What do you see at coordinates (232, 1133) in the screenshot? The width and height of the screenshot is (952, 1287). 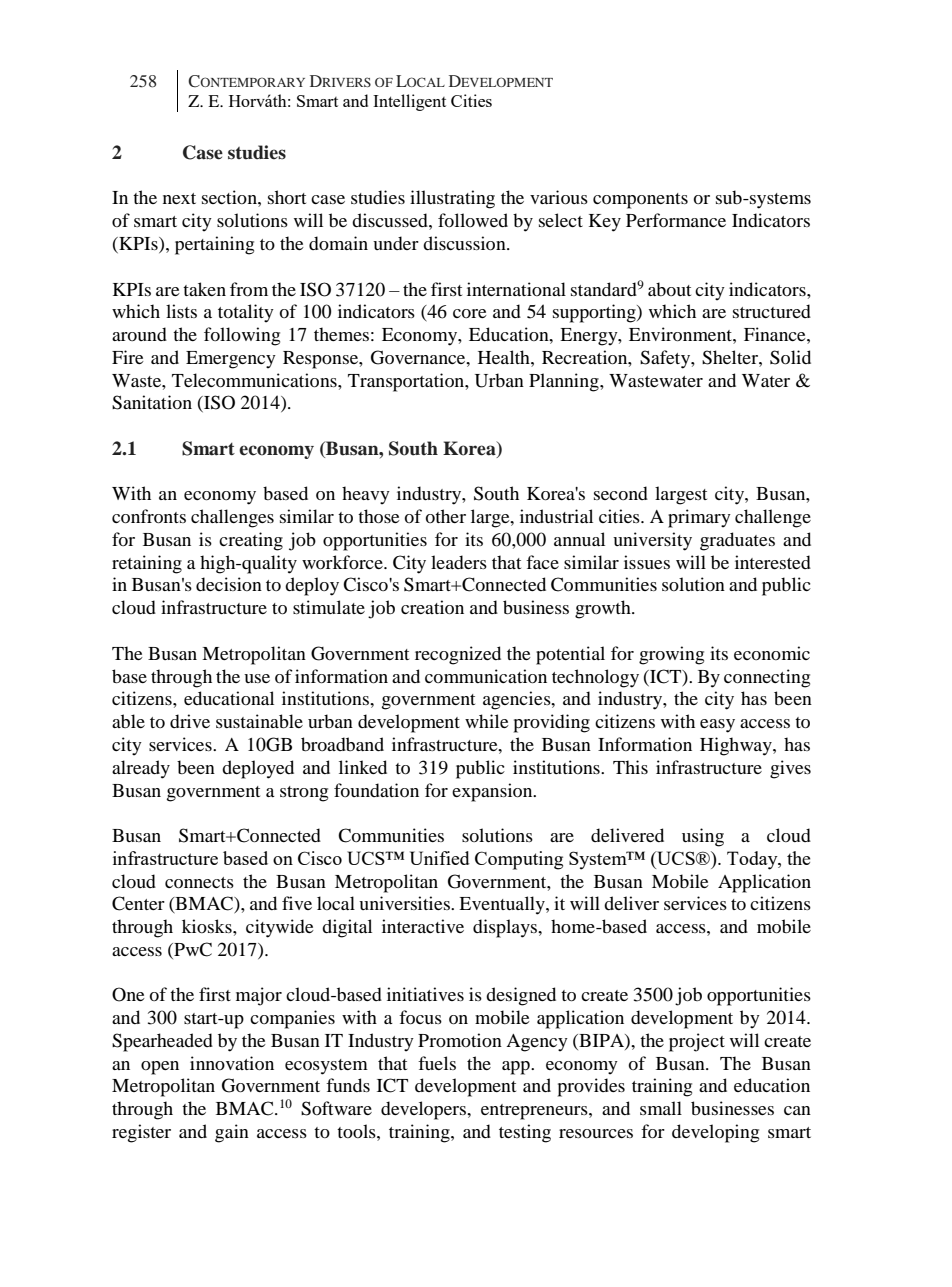 I see `gain` at bounding box center [232, 1133].
